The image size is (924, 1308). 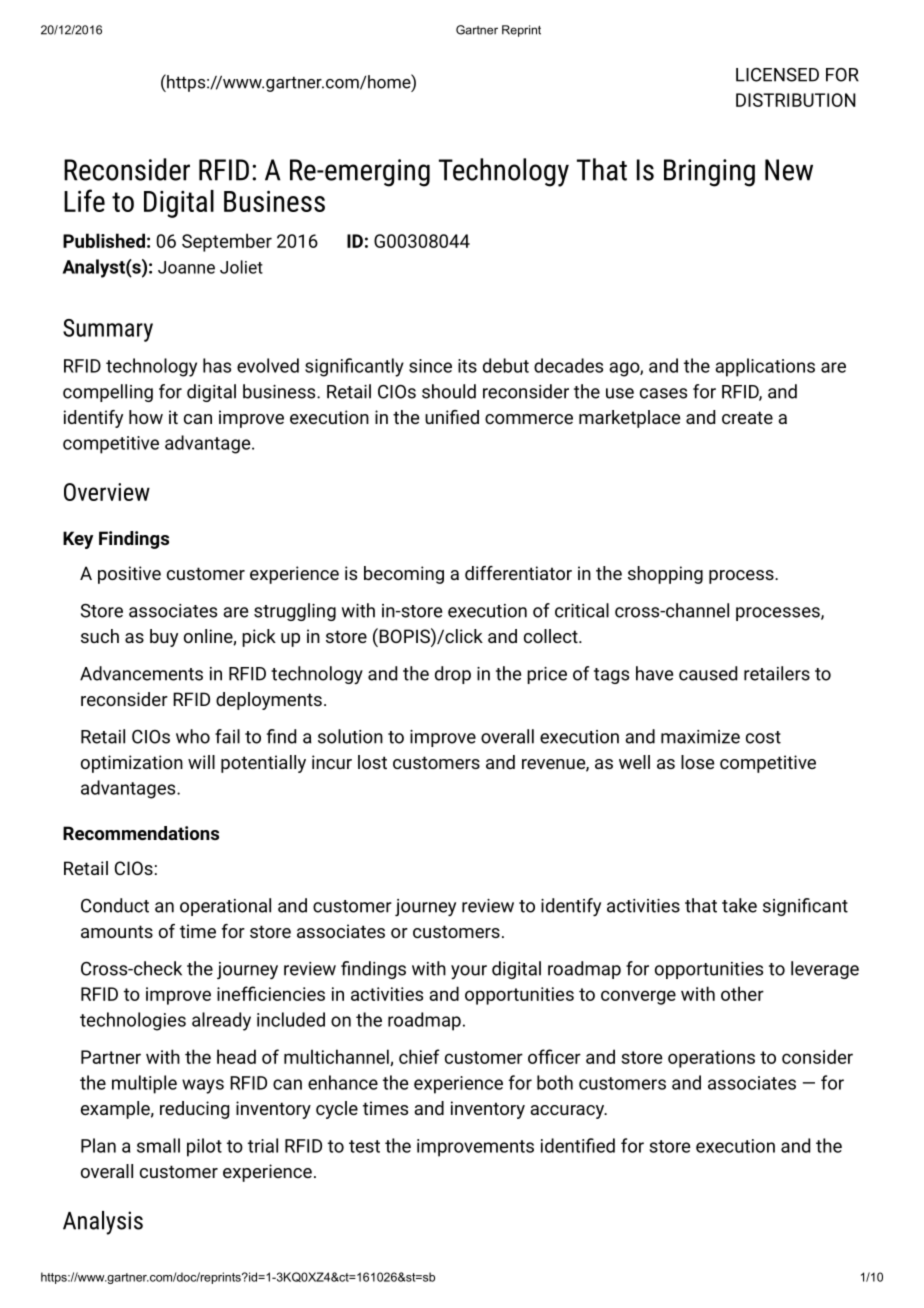 What do you see at coordinates (453, 675) in the screenshot?
I see `drop` at bounding box center [453, 675].
